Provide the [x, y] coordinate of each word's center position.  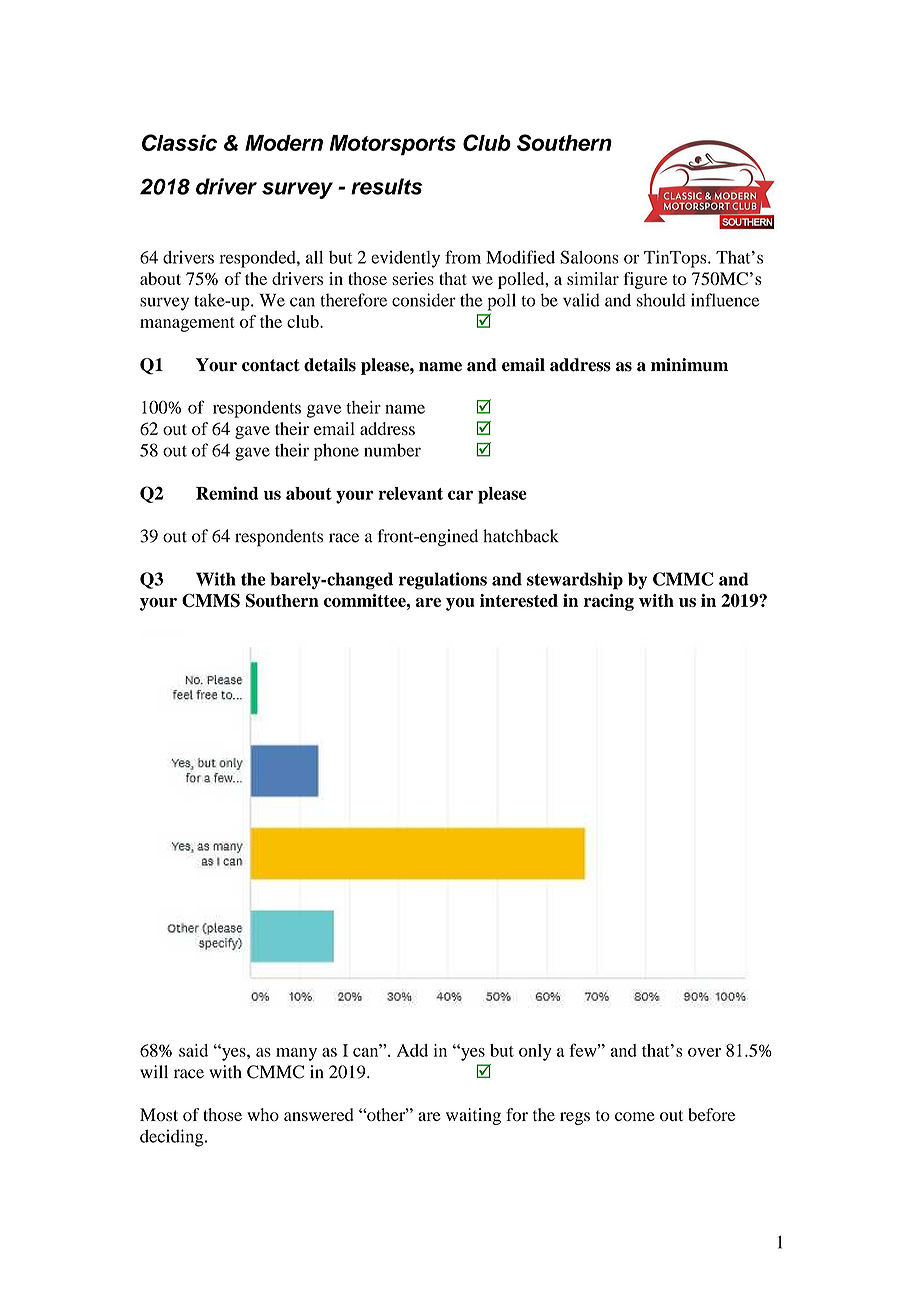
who [263, 1115]
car [460, 495]
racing [609, 602]
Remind [227, 493]
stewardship [575, 581]
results [386, 186]
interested [519, 600]
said [193, 1050]
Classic [179, 142]
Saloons [589, 257]
